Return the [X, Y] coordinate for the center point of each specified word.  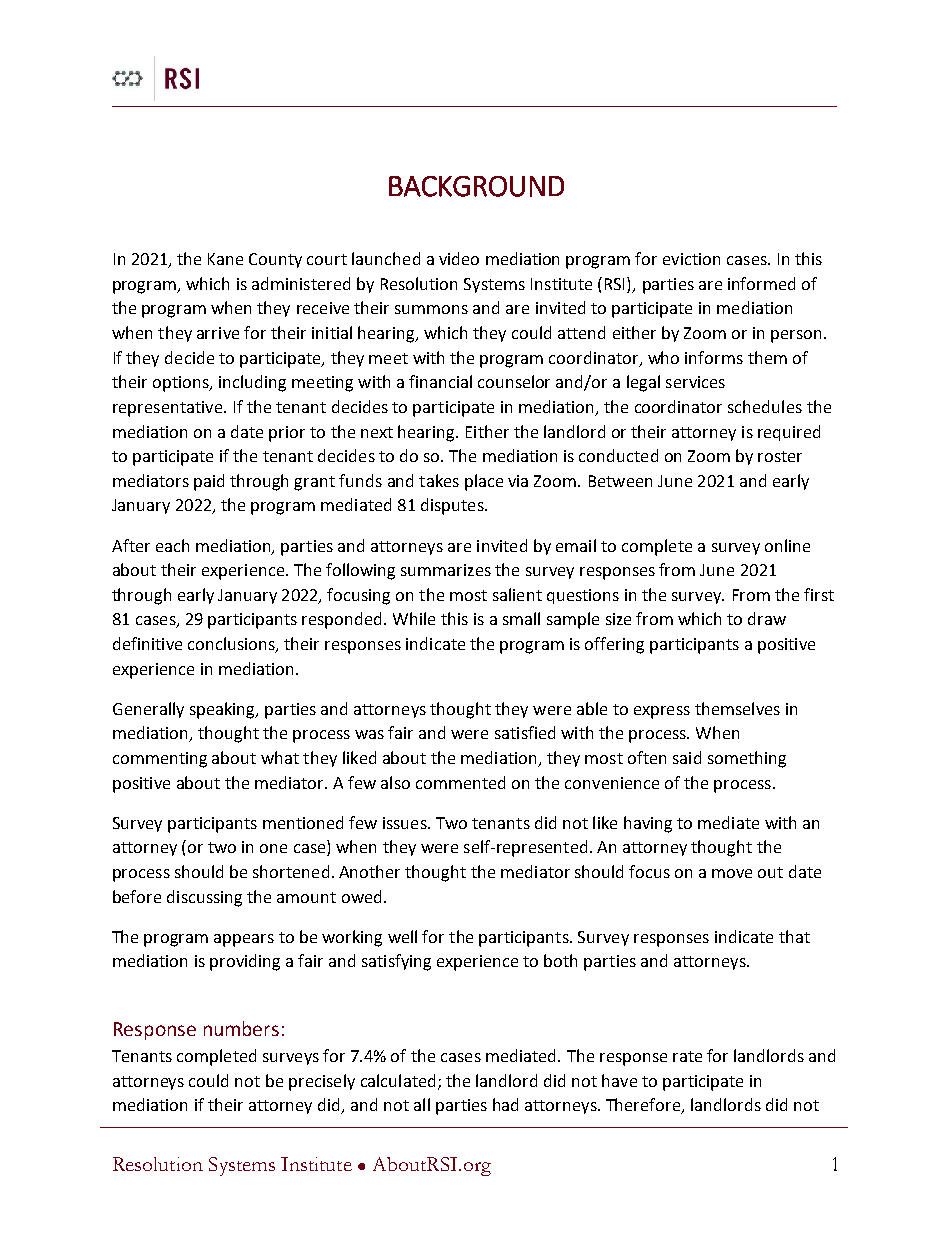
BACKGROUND [476, 186]
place [484, 482]
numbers [241, 1028]
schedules [765, 406]
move [732, 873]
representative [169, 409]
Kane [225, 259]
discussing [204, 898]
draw [767, 618]
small [521, 618]
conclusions [232, 645]
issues [406, 823]
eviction [691, 259]
